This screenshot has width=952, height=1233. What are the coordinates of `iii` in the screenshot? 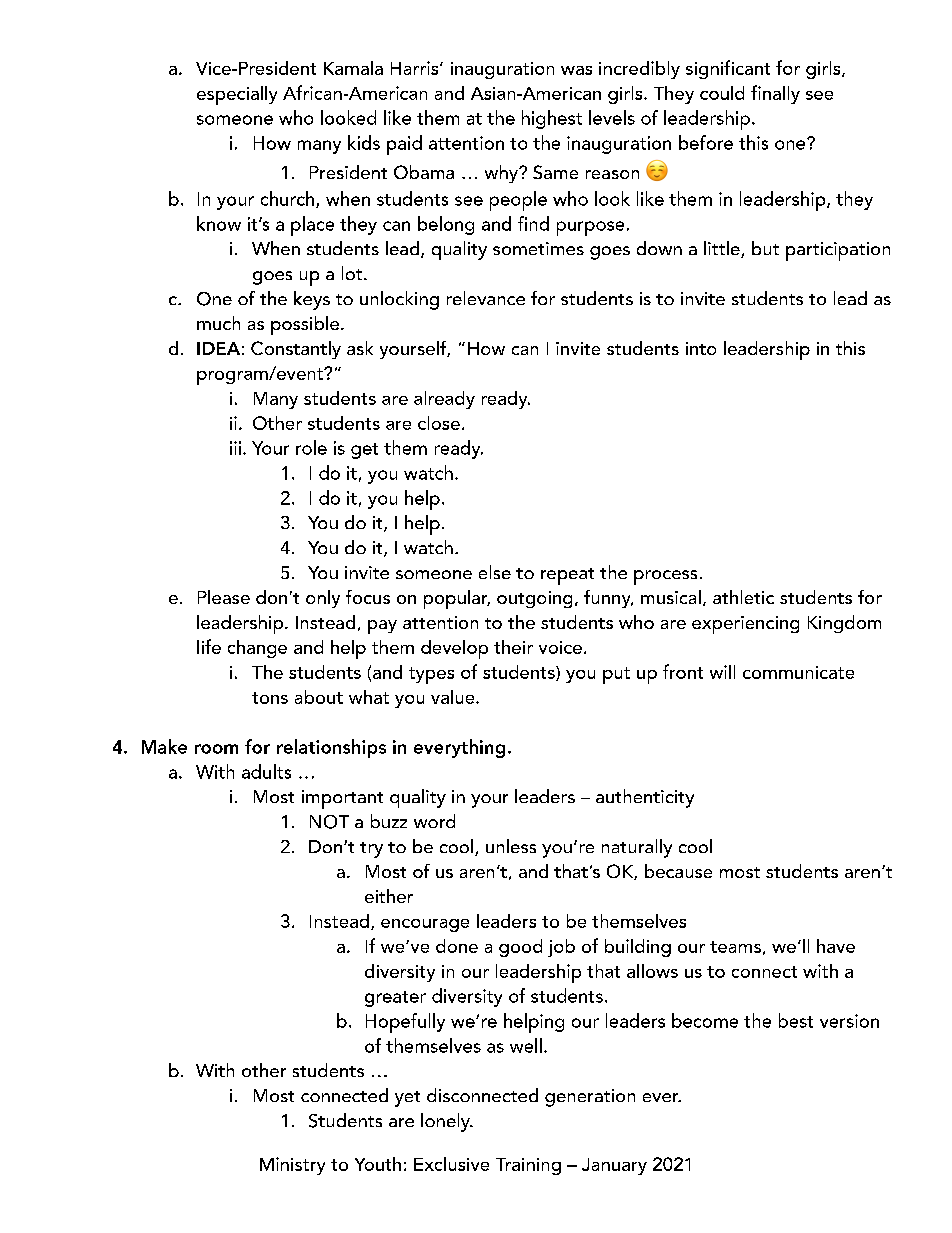 It's located at (237, 448).
